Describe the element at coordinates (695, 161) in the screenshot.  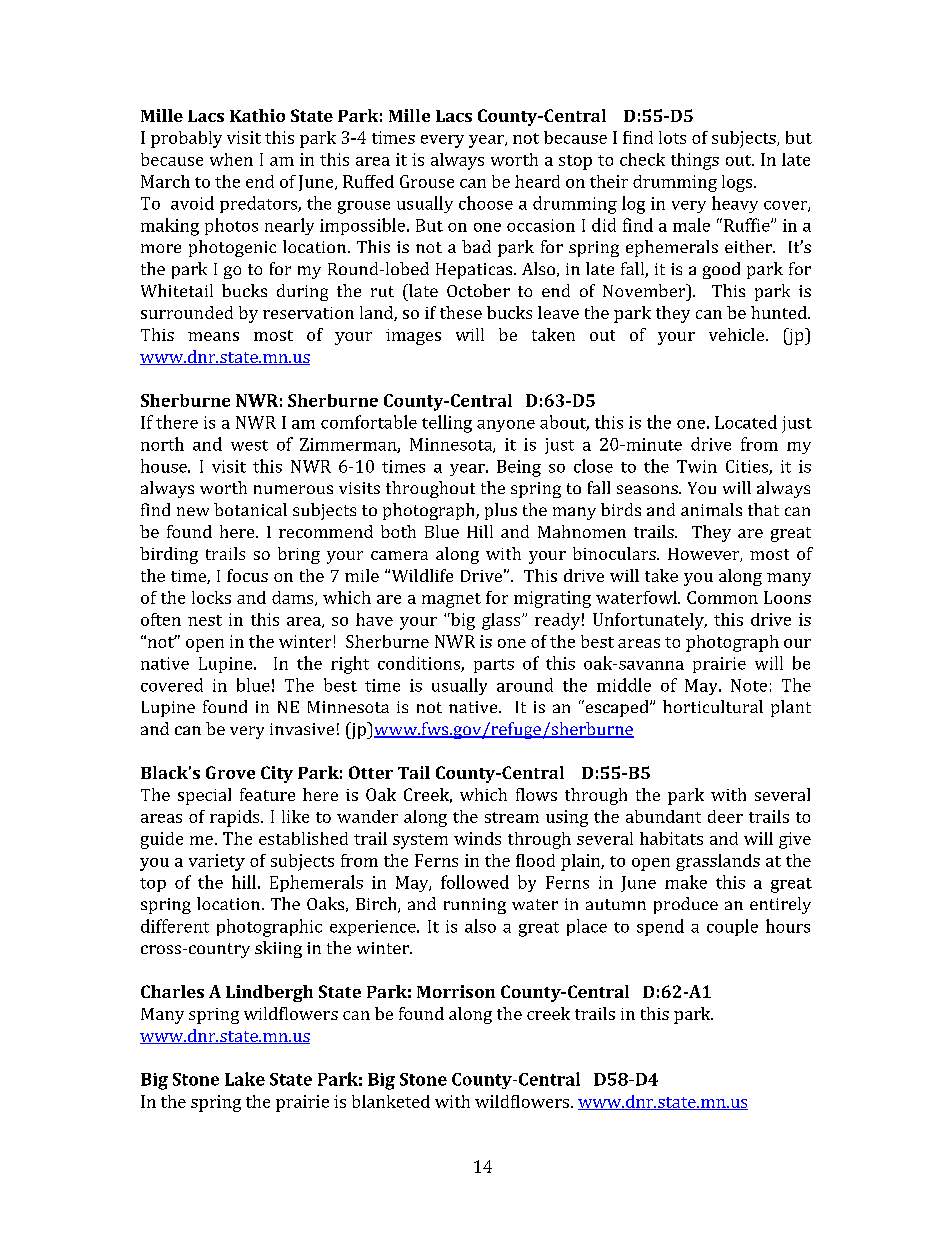
I see `things` at that location.
